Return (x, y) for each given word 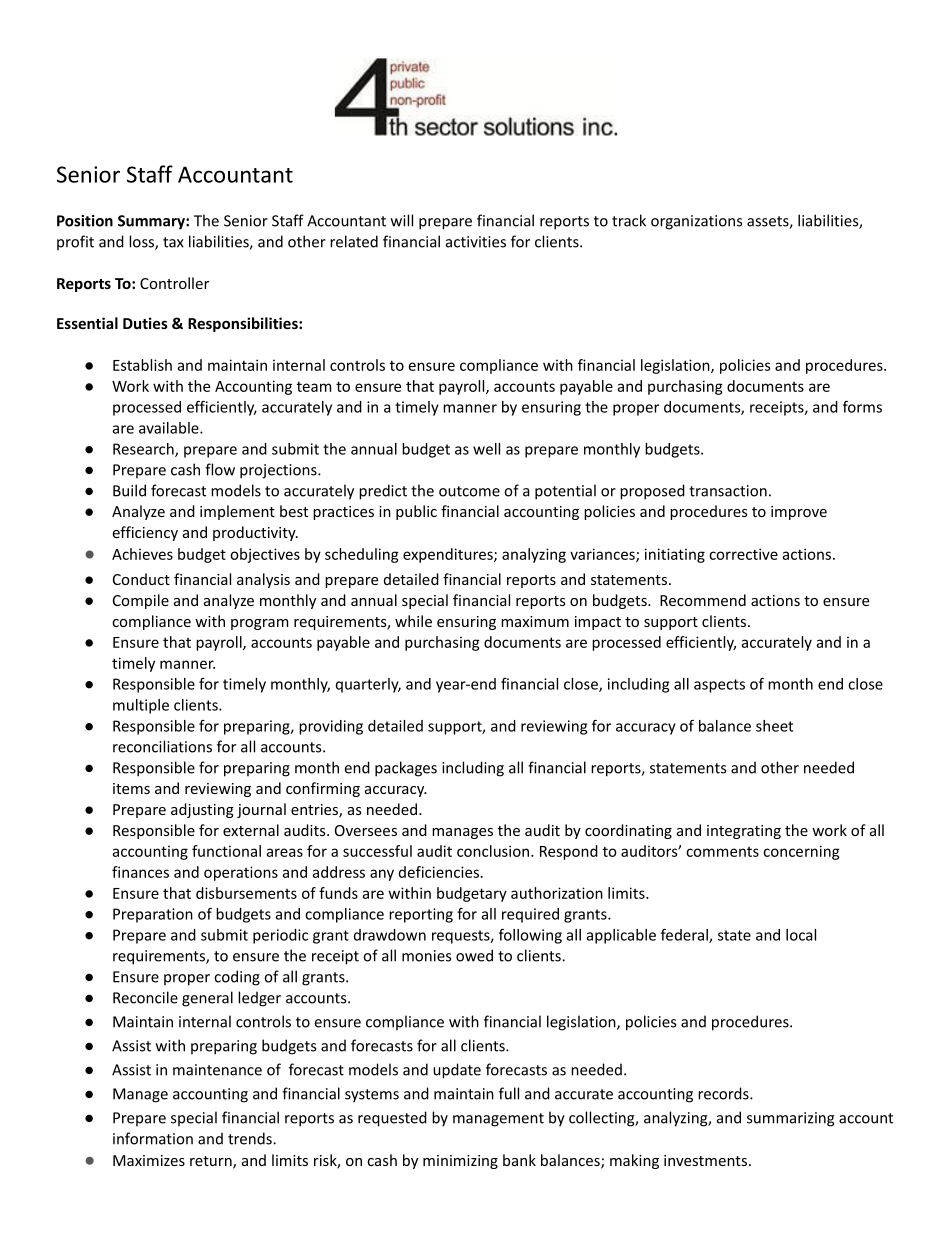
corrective (743, 554)
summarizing (790, 1119)
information (153, 1138)
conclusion (493, 851)
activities (476, 242)
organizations (696, 222)
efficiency (145, 533)
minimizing (460, 1162)
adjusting (202, 810)
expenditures (449, 555)
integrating (744, 832)
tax (173, 242)
